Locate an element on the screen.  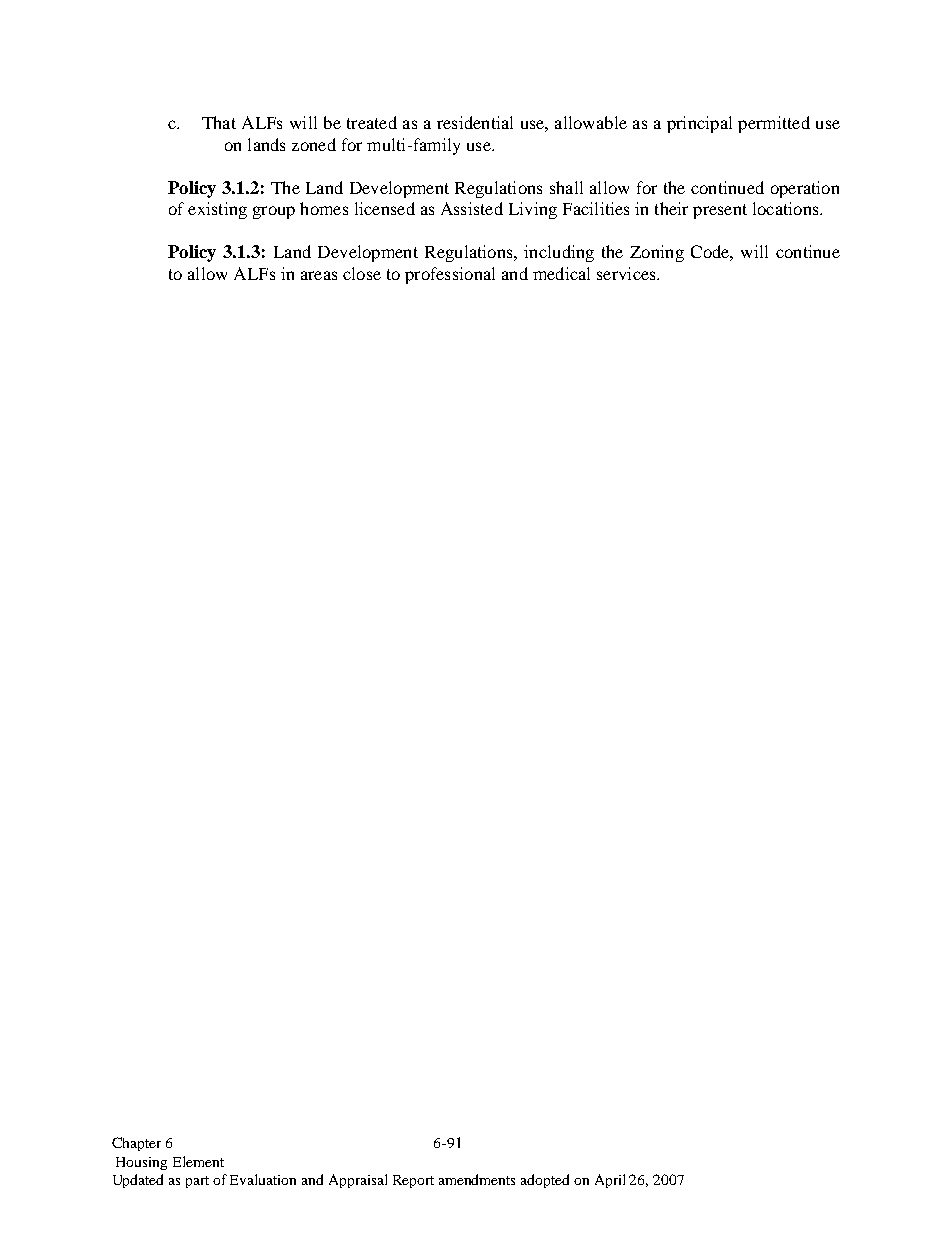
Chapter is located at coordinates (136, 1144).
